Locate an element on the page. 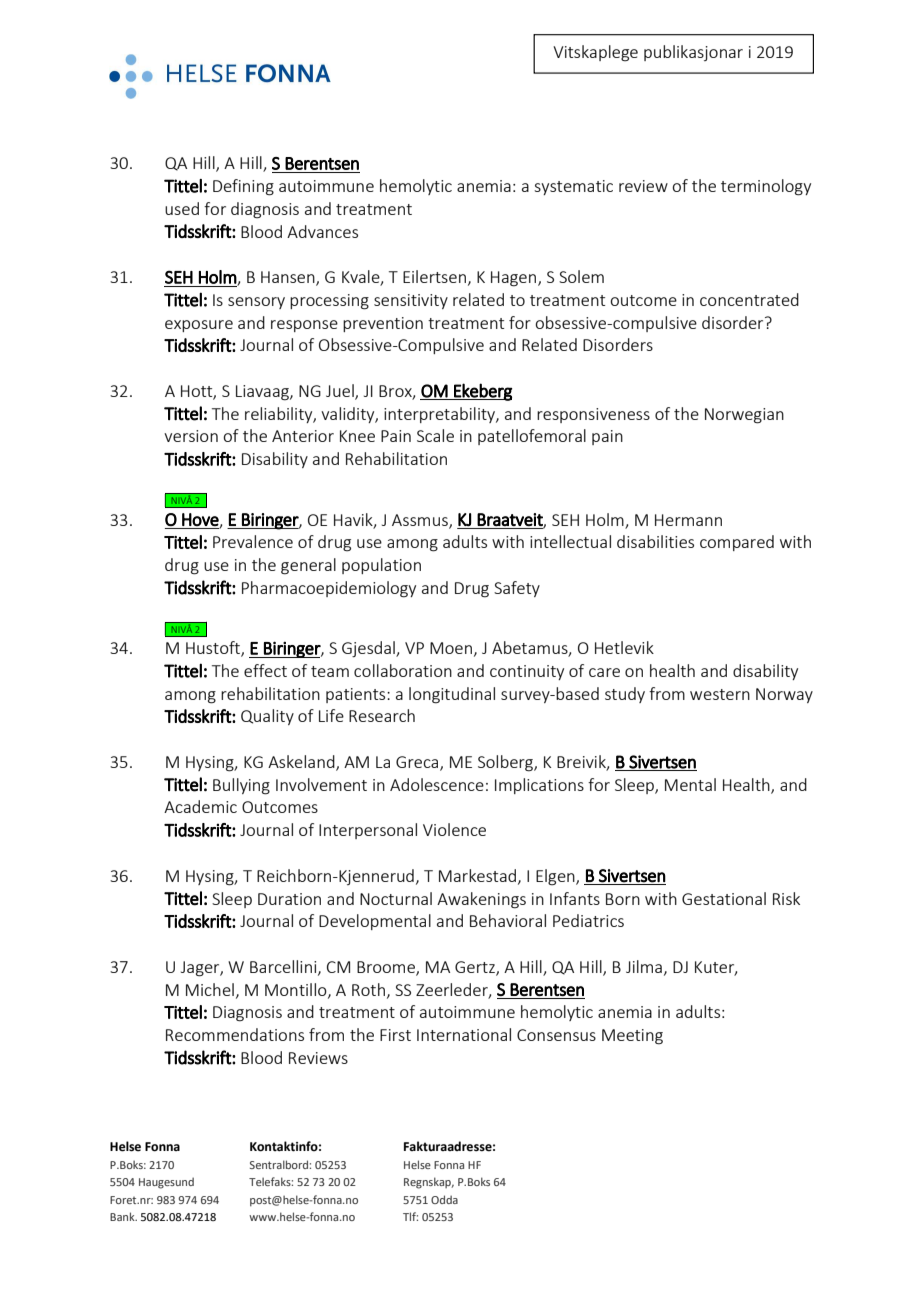 The width and height of the page is (924, 1308). terminology is located at coordinates (766, 187).
